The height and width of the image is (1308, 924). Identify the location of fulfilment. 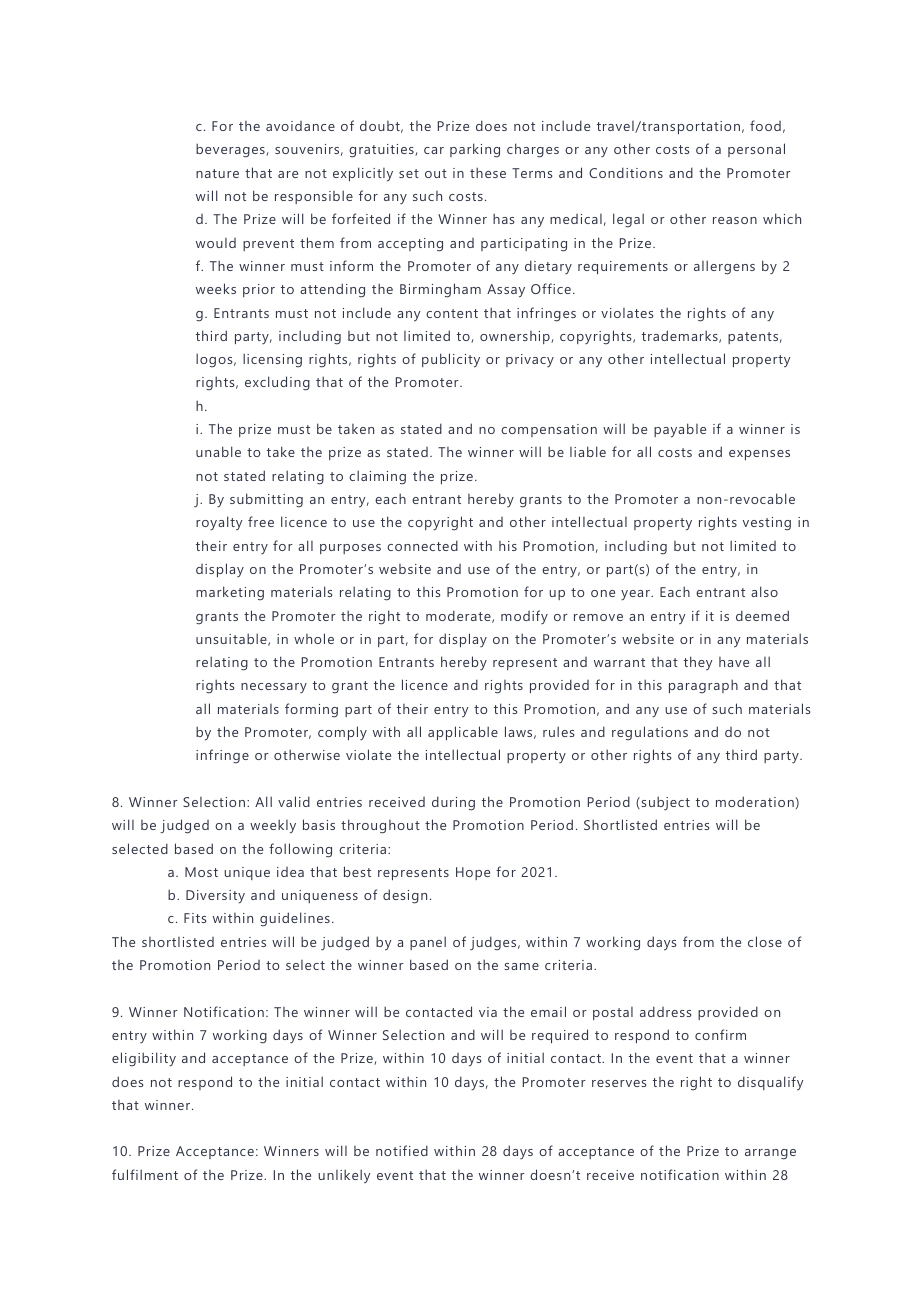
(145, 1174).
